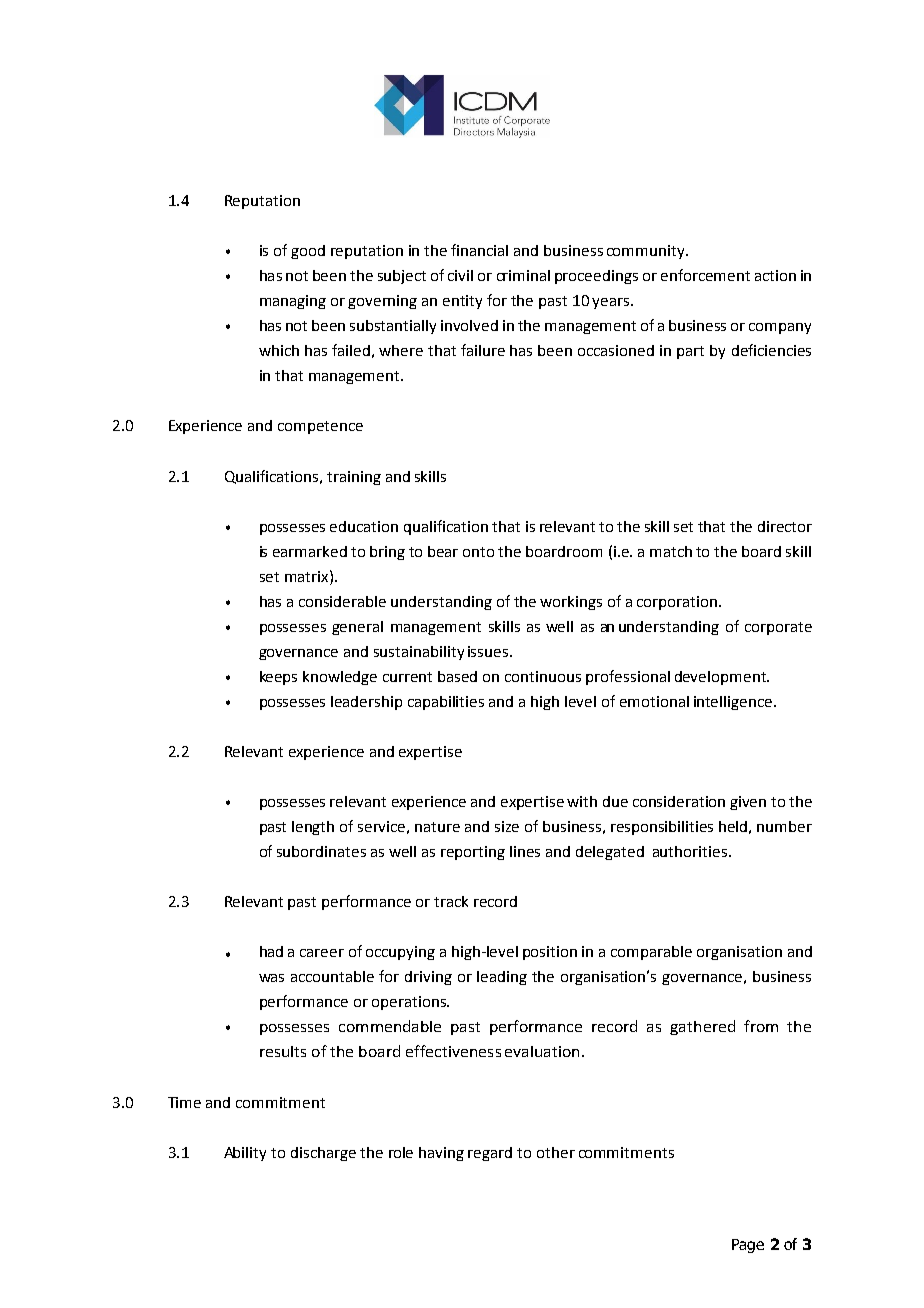 The height and width of the screenshot is (1308, 924). Describe the element at coordinates (293, 302) in the screenshot. I see `managing` at that location.
